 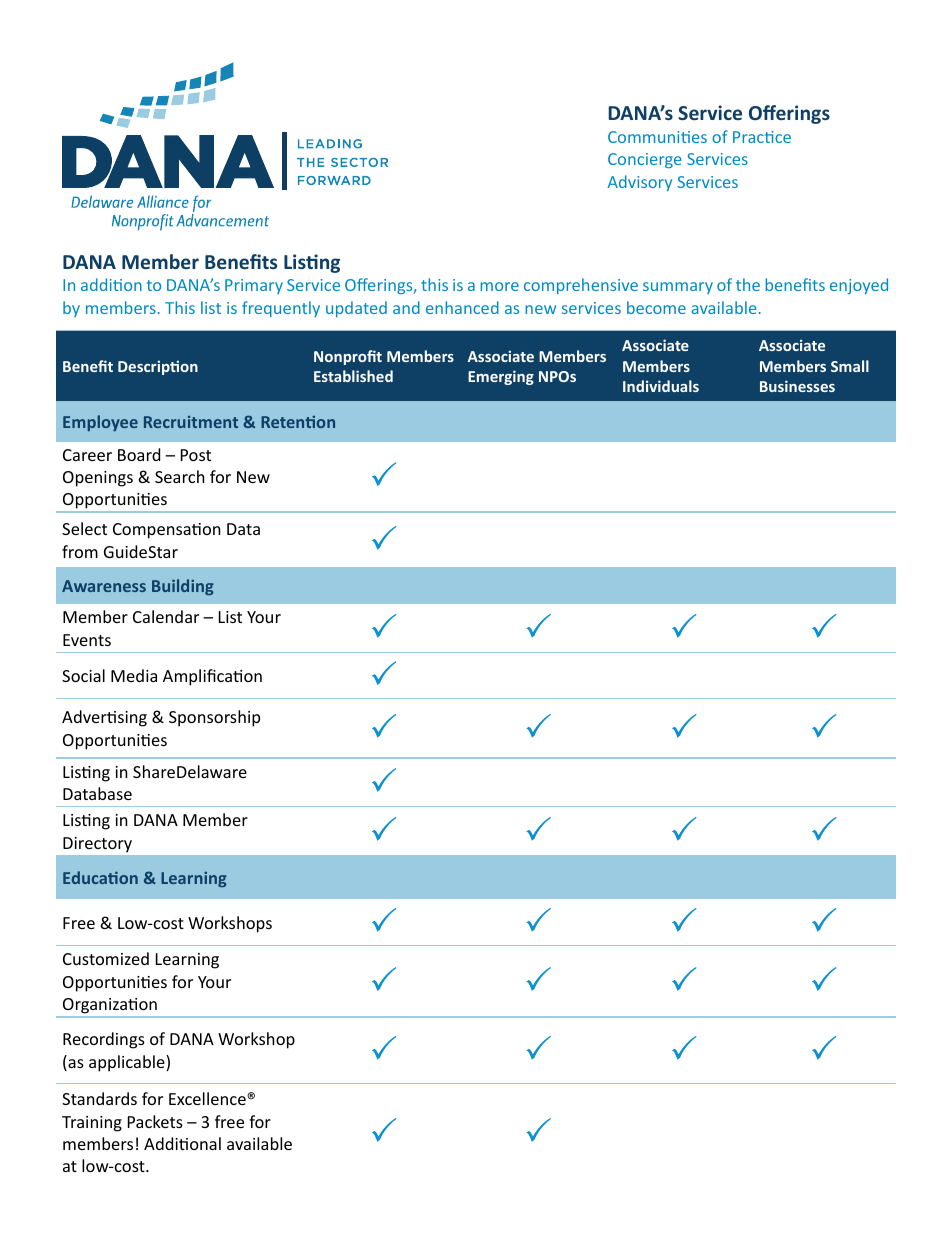 I want to click on Primary, so click(x=254, y=286).
